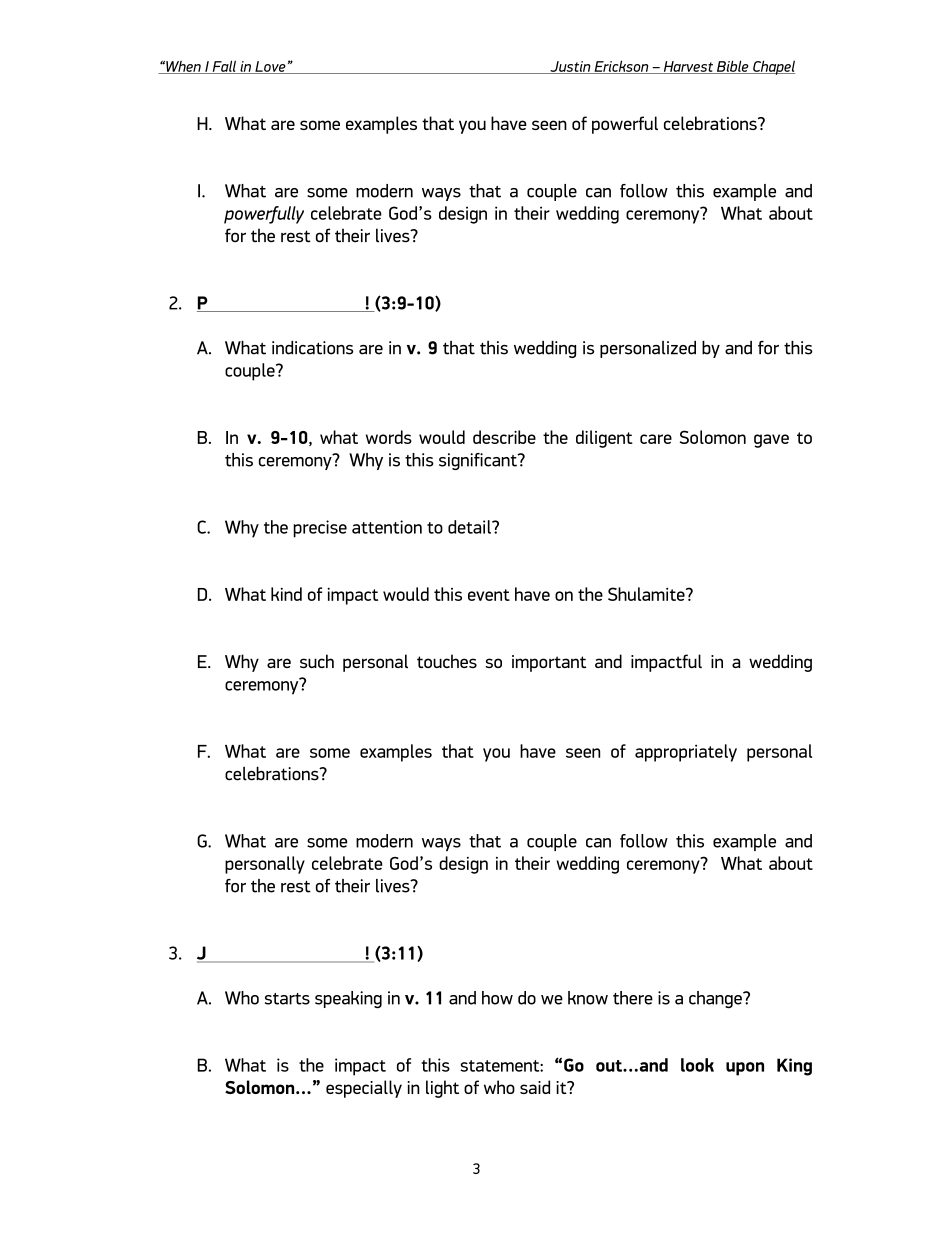 This screenshot has width=952, height=1233. Describe the element at coordinates (535, 1087) in the screenshot. I see `said` at that location.
